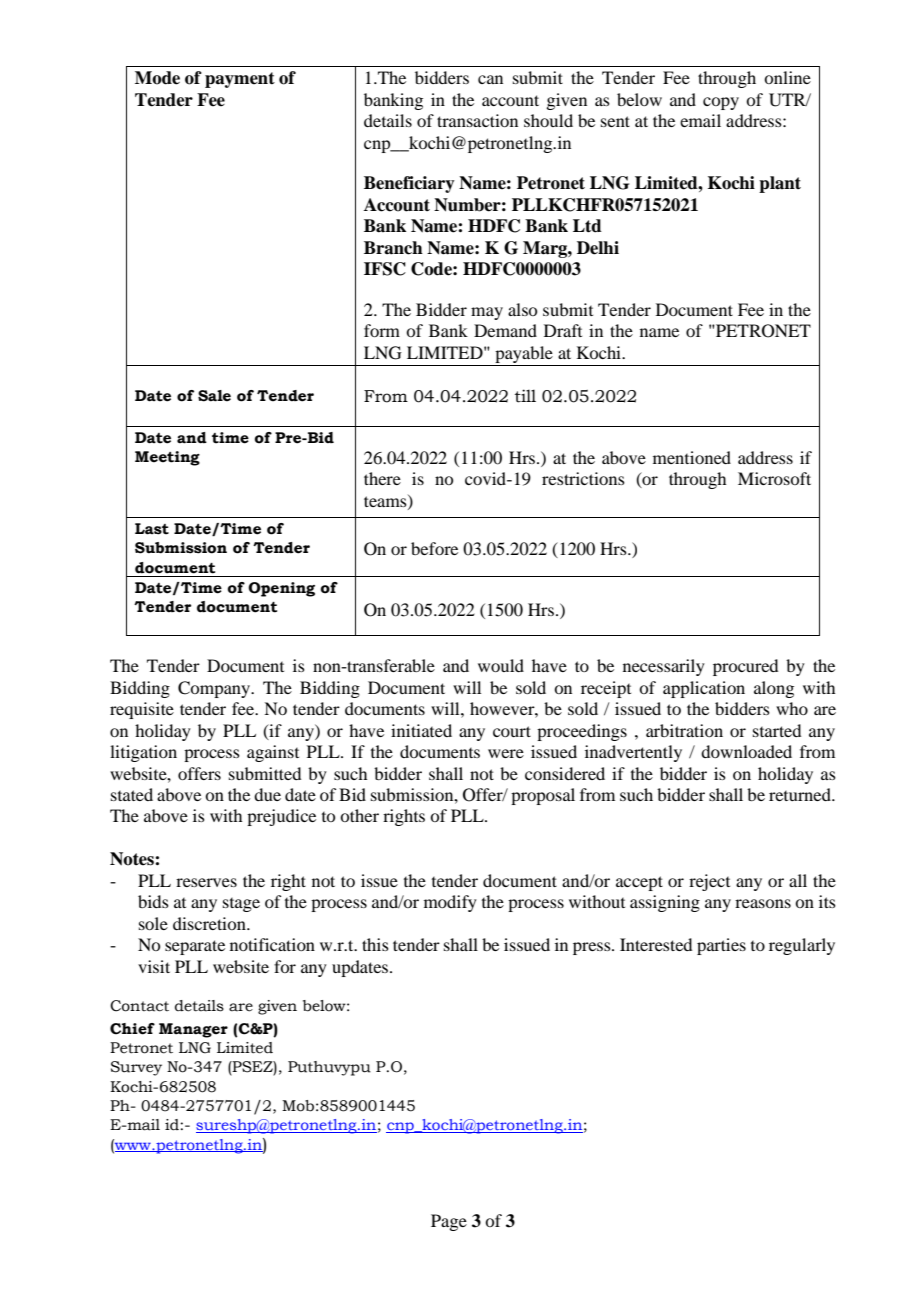 This document has height=1308, width=924. I want to click on Page, so click(449, 1222).
